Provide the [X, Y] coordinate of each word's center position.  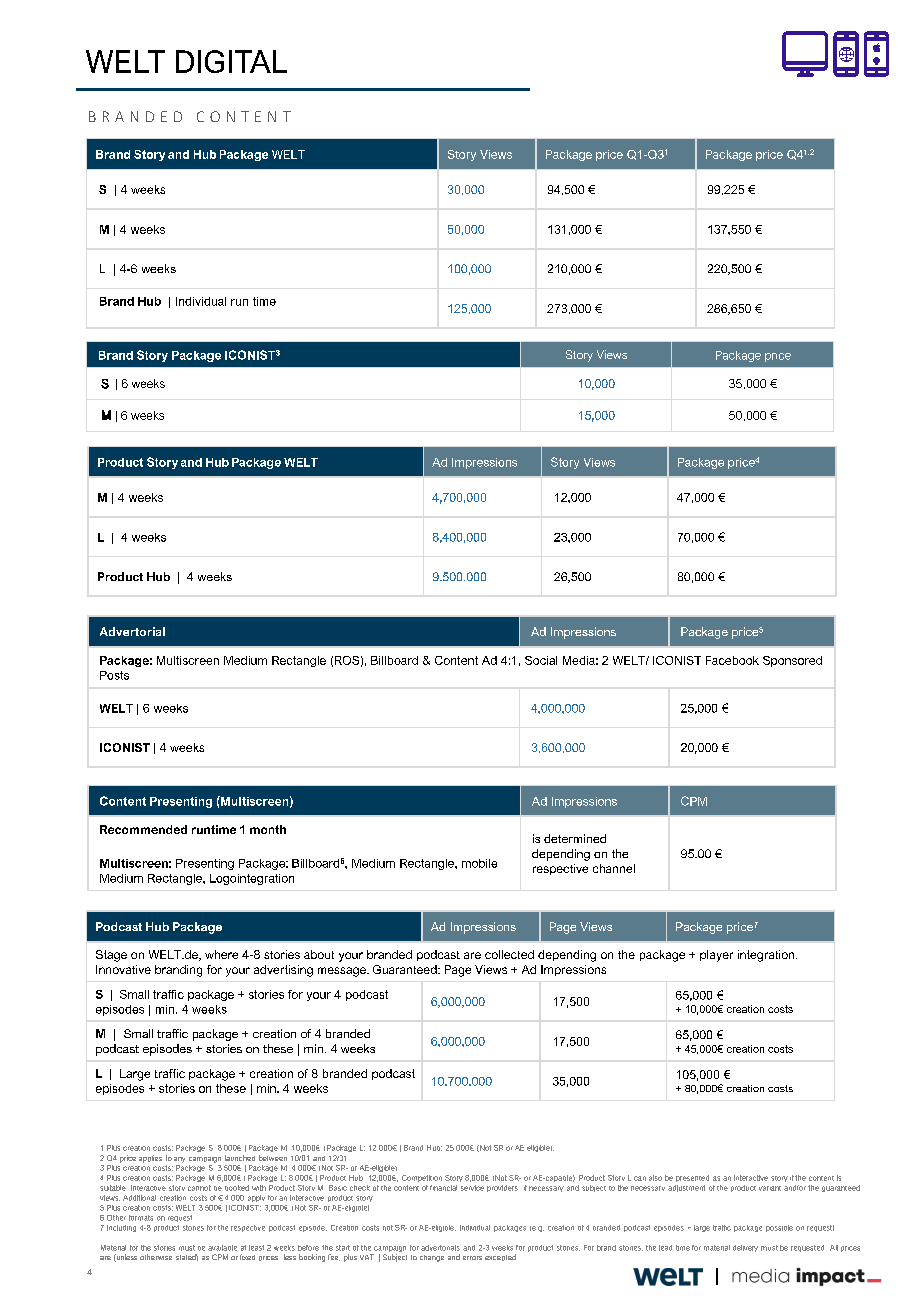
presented [692, 1178]
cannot [199, 1188]
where [221, 954]
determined [575, 838]
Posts [114, 675]
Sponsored [792, 661]
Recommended [143, 829]
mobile [479, 863]
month [268, 829]
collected [509, 954]
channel [614, 868]
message [343, 972]
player [716, 956]
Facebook [732, 660]
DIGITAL [231, 61]
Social [541, 660]
